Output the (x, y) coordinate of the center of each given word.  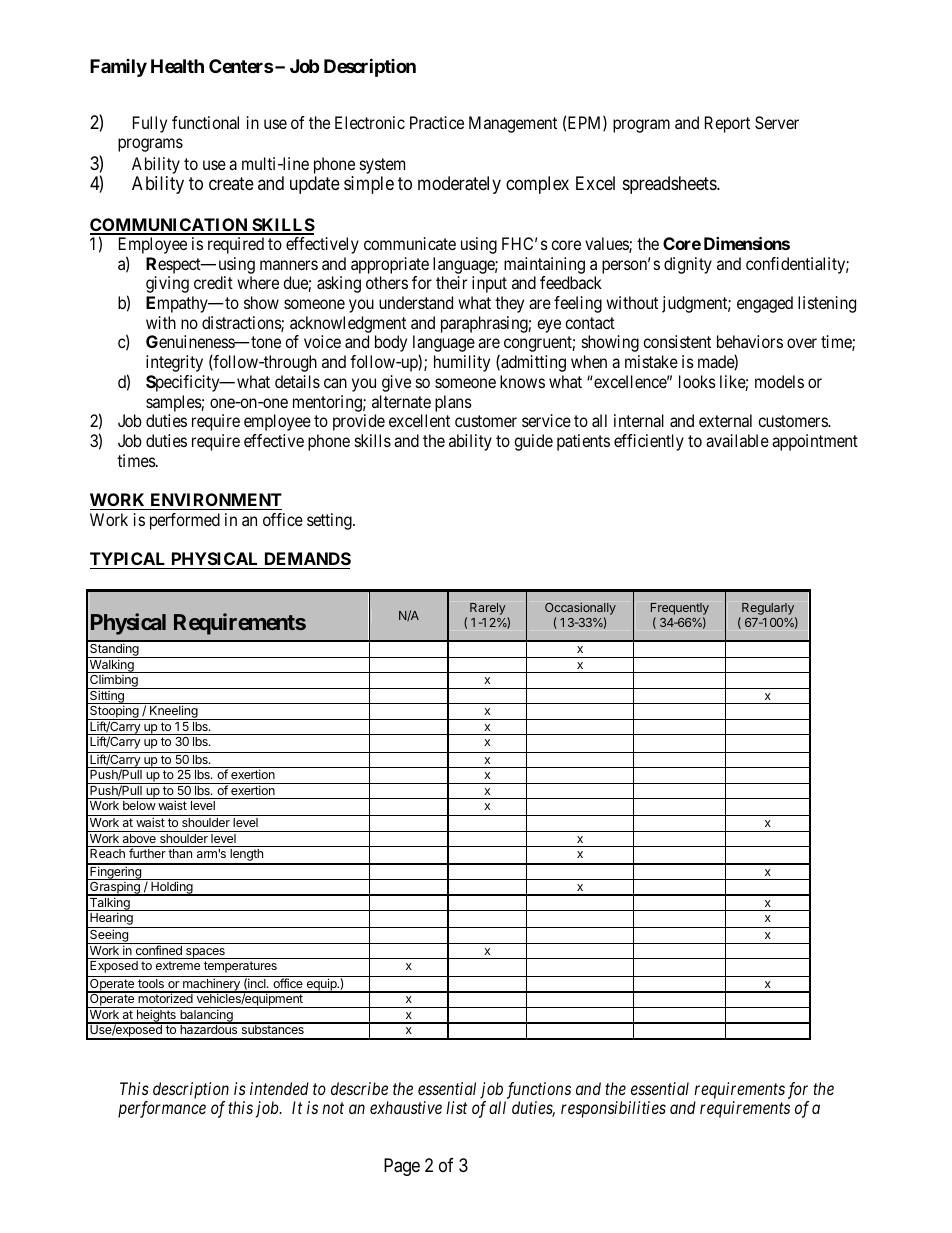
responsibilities (613, 1109)
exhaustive (406, 1107)
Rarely (489, 610)
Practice (437, 122)
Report (727, 124)
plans (453, 403)
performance (162, 1109)
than (180, 853)
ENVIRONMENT (215, 501)
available (737, 440)
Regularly (768, 610)
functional (205, 122)
